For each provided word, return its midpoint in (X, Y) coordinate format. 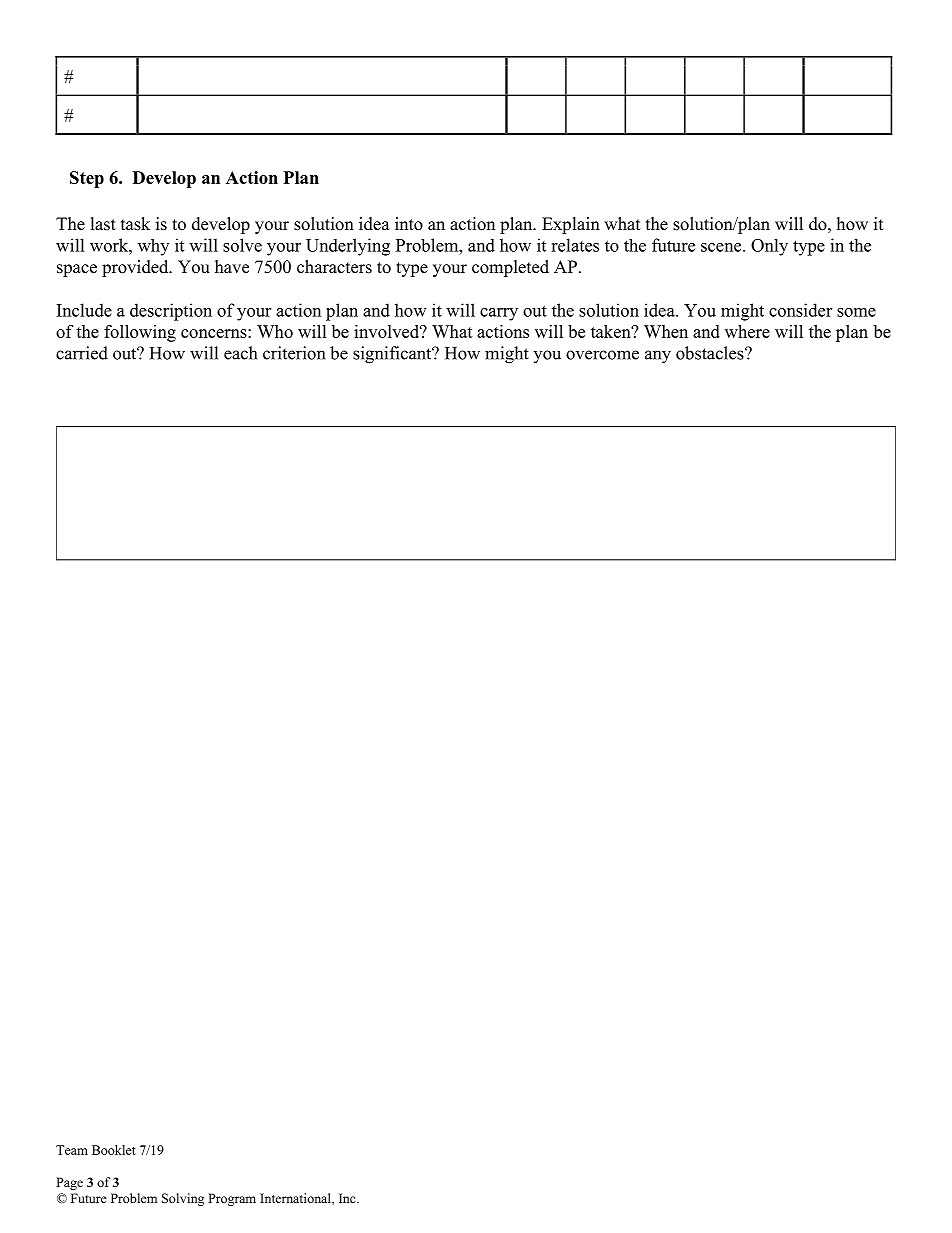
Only (769, 247)
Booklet (114, 1150)
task (135, 224)
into (409, 224)
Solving (183, 1199)
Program (232, 1199)
